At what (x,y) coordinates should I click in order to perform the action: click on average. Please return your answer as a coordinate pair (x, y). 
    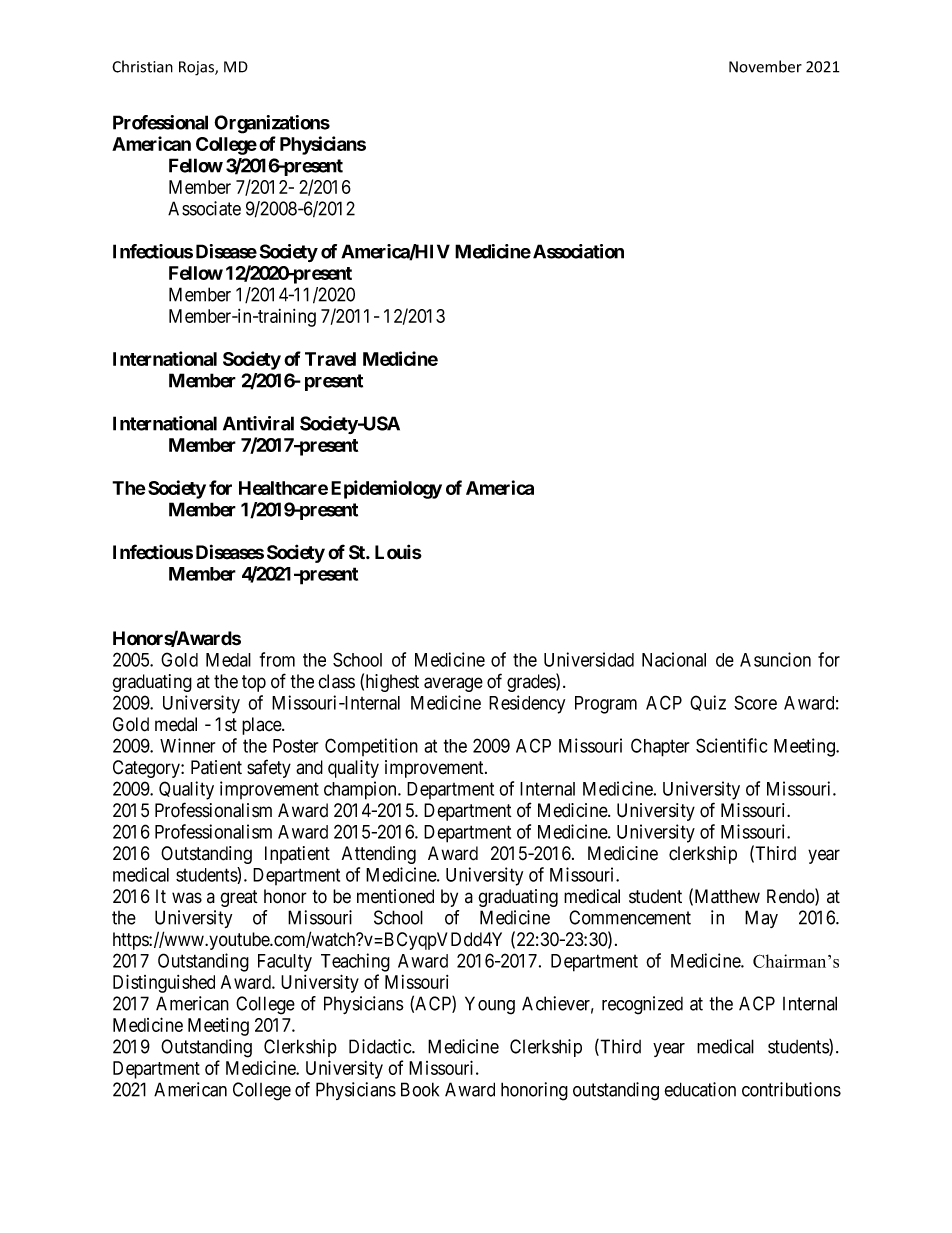
    Looking at the image, I should click on (453, 684).
